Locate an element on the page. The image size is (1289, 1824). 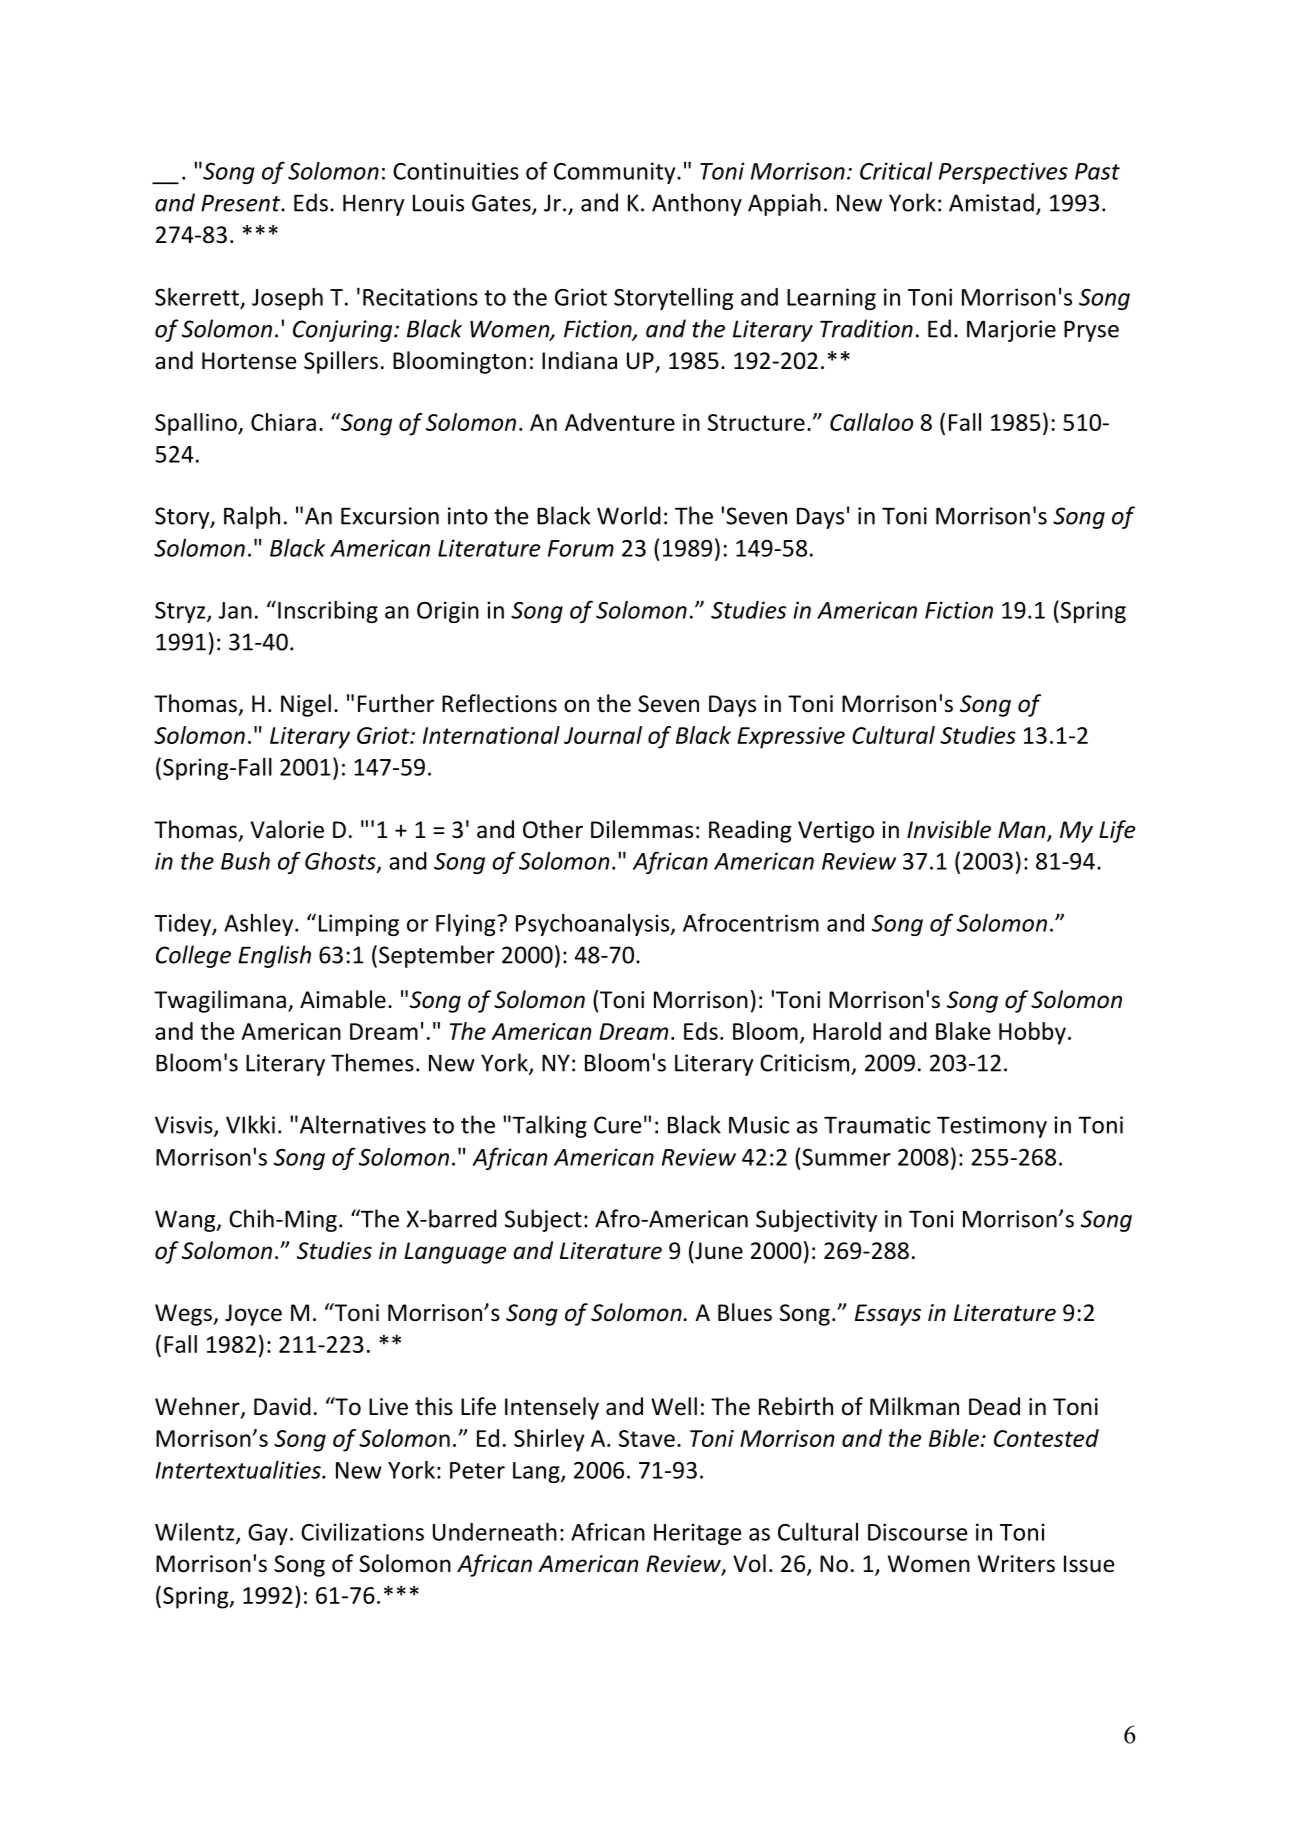
Amistad is located at coordinates (991, 202).
